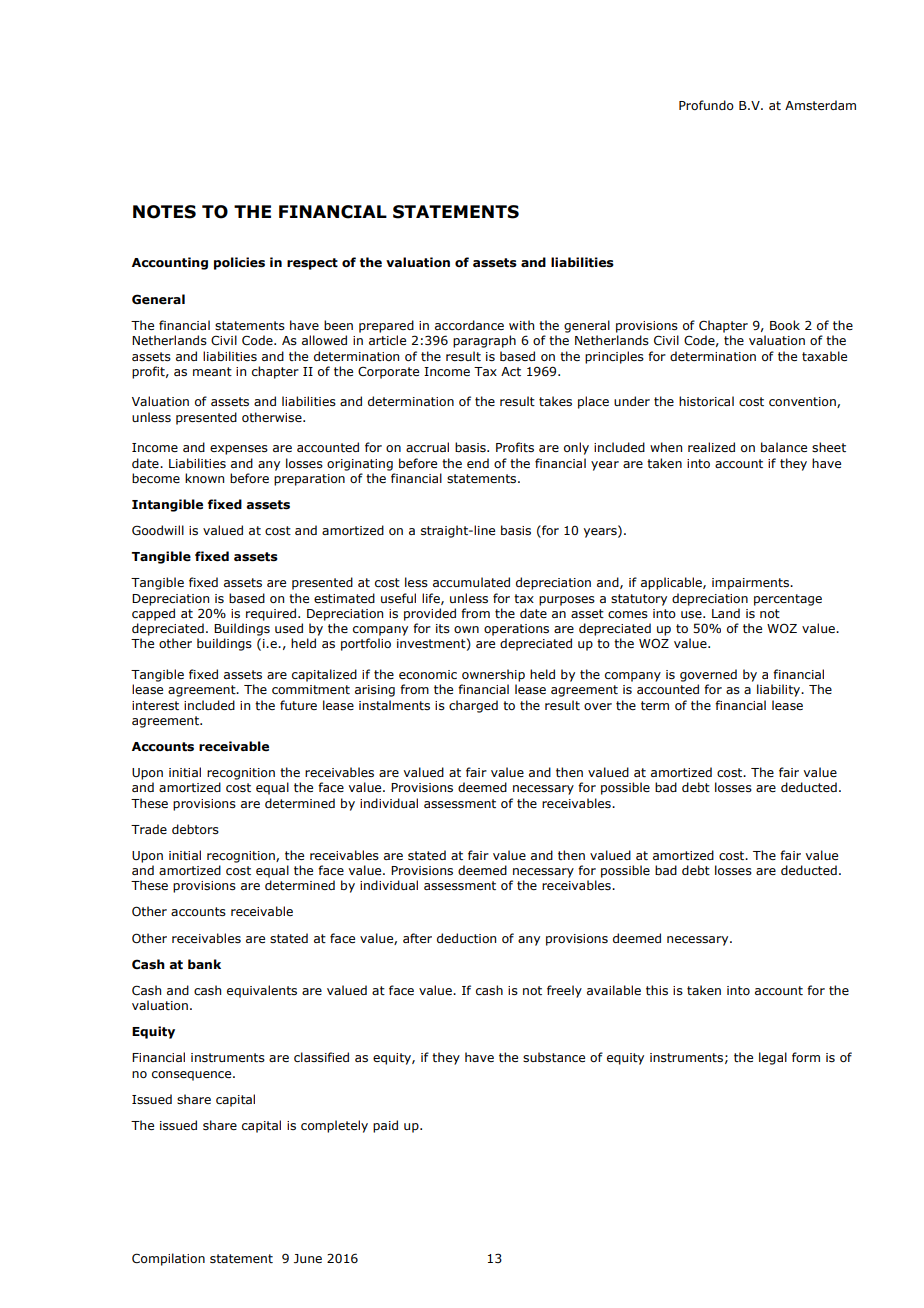 The height and width of the page is (1308, 924). What do you see at coordinates (298, 705) in the page?
I see `future` at bounding box center [298, 705].
